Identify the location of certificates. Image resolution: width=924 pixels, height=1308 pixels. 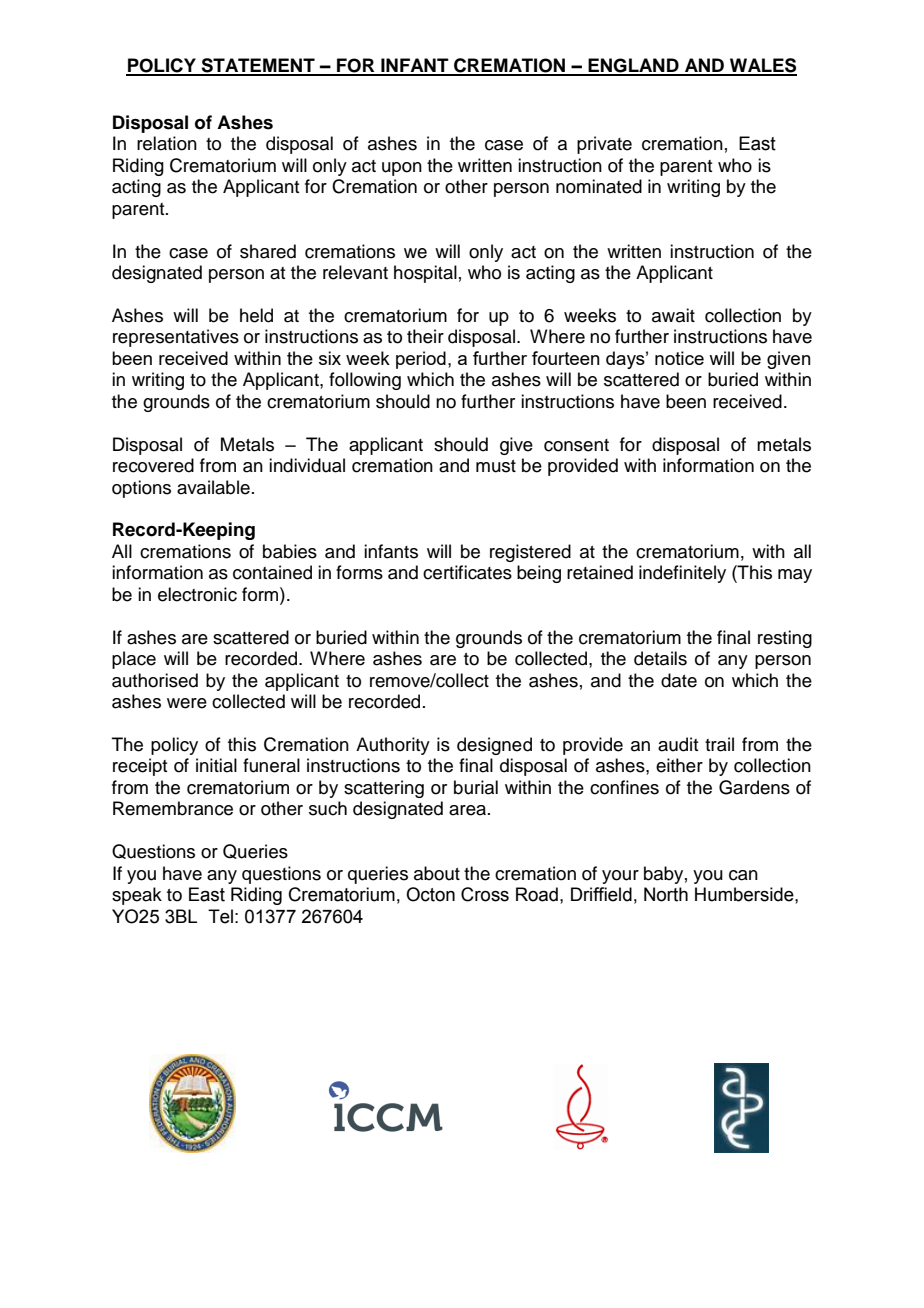
(467, 572).
